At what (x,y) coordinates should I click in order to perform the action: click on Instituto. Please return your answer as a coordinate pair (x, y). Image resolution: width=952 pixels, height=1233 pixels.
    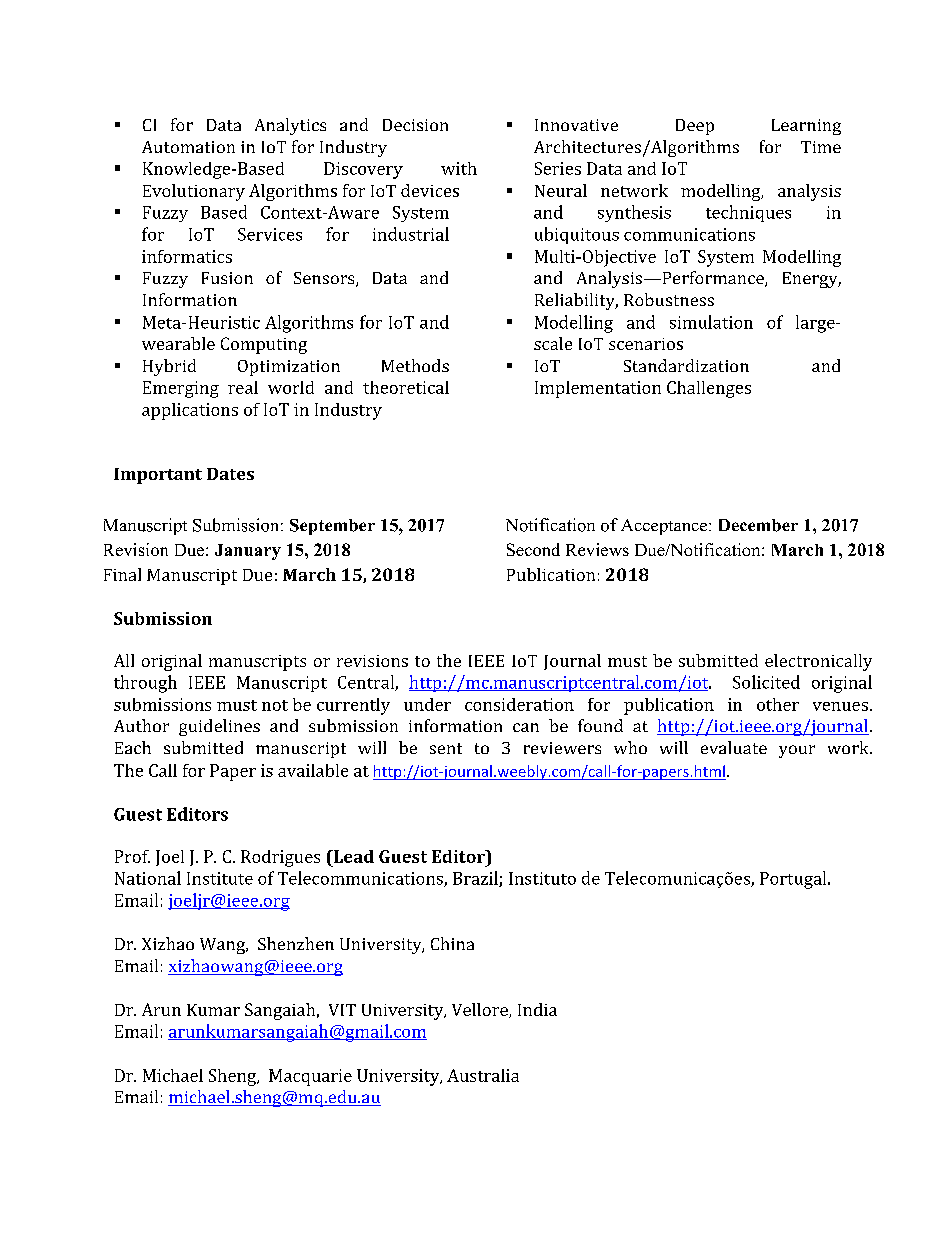
    Looking at the image, I should click on (542, 878).
